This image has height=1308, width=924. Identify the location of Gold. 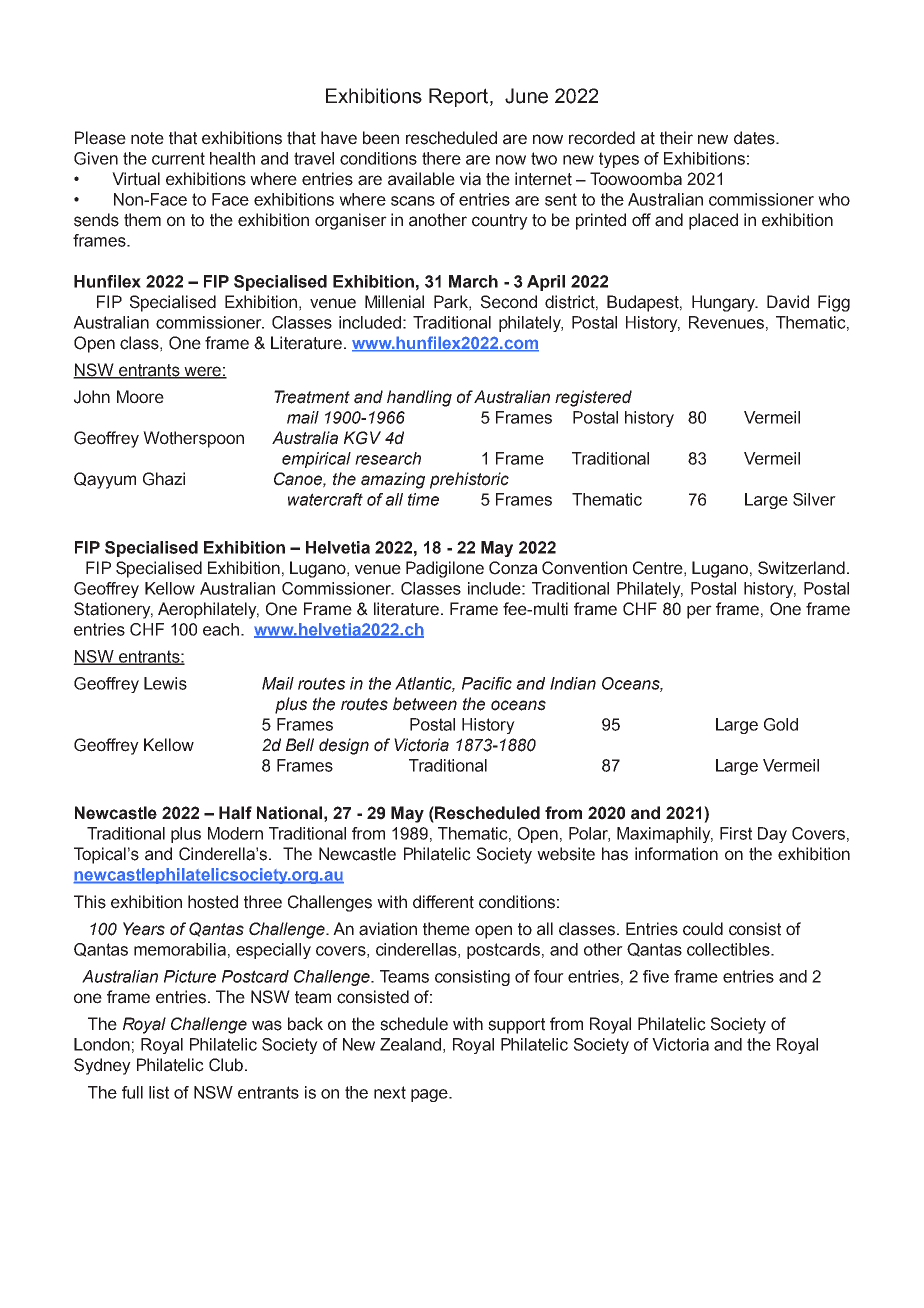
(781, 724).
